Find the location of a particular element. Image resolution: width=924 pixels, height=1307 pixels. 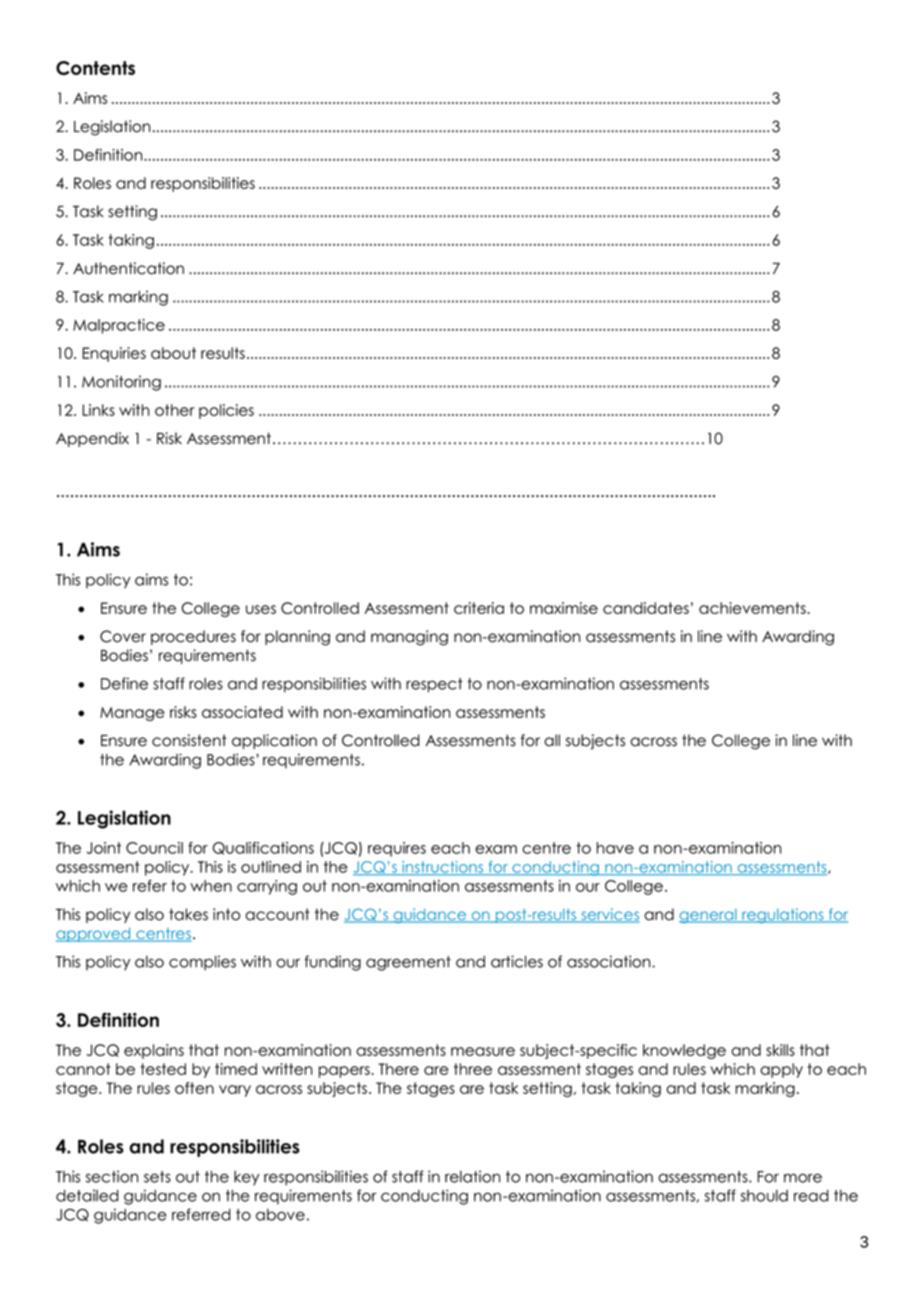

criteria is located at coordinates (479, 608).
